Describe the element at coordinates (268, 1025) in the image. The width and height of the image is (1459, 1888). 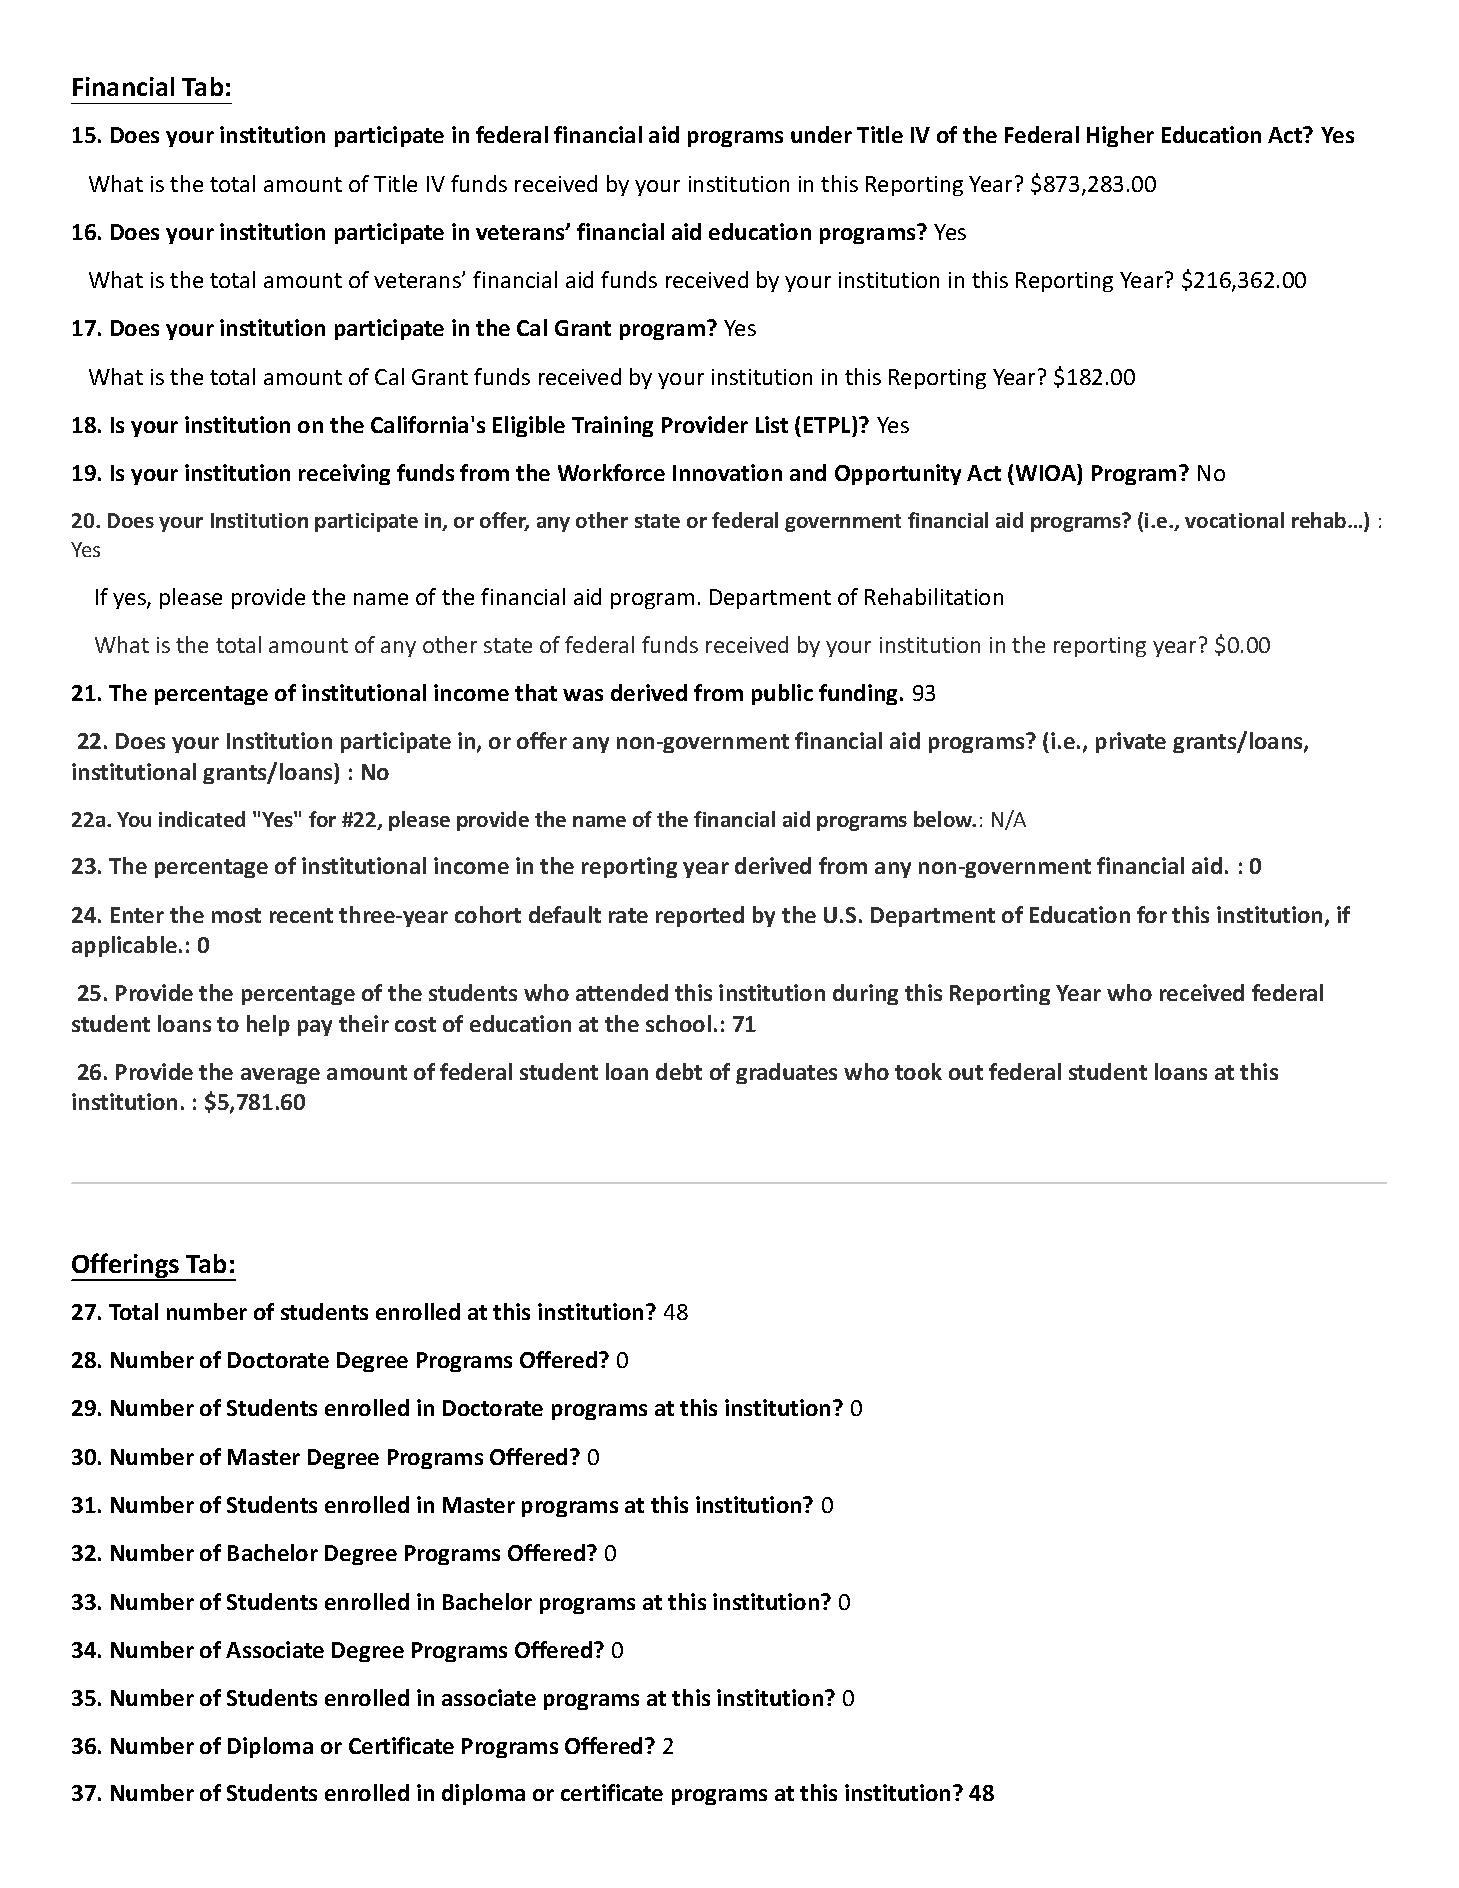
I see `help` at that location.
